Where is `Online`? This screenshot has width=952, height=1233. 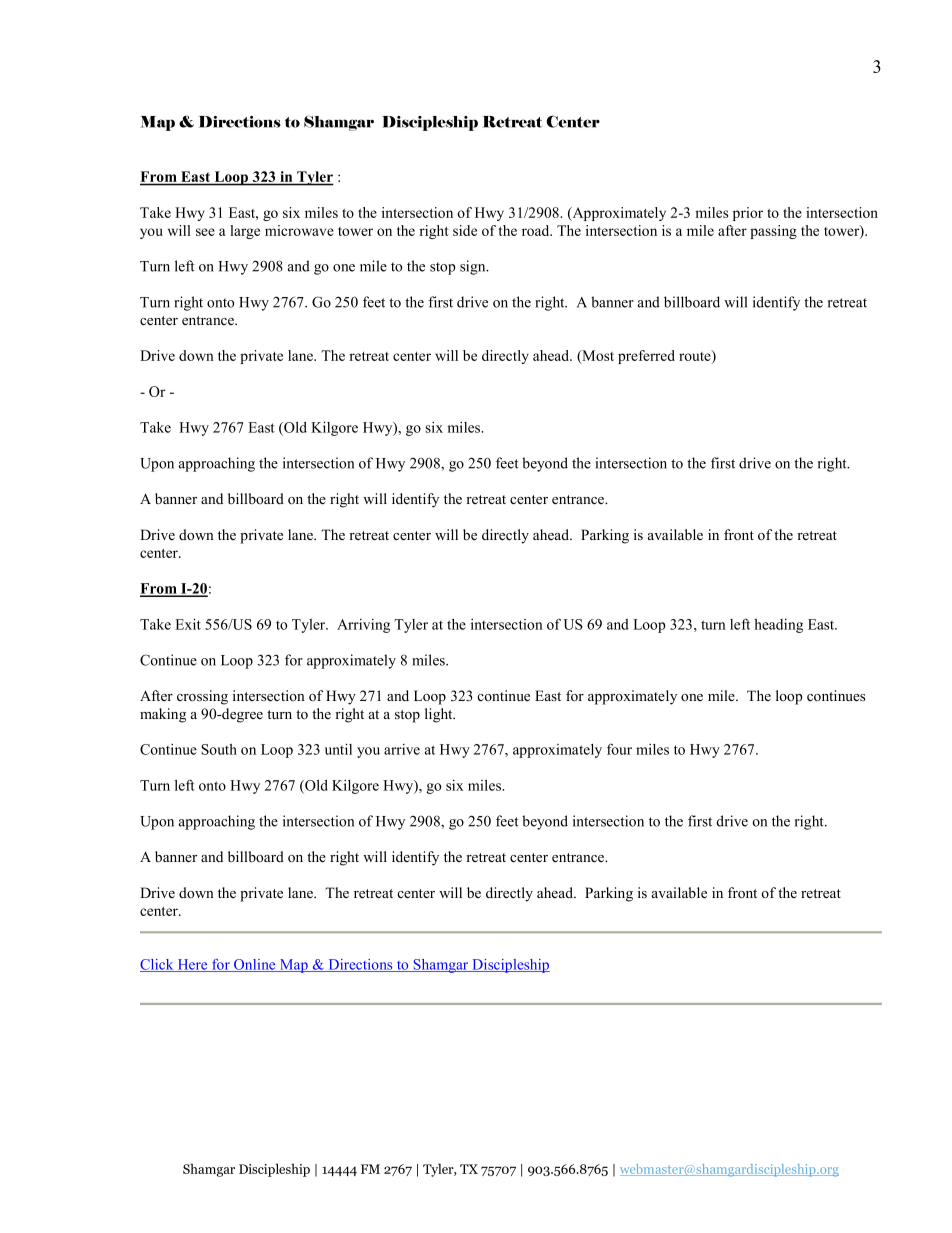 Online is located at coordinates (255, 965).
